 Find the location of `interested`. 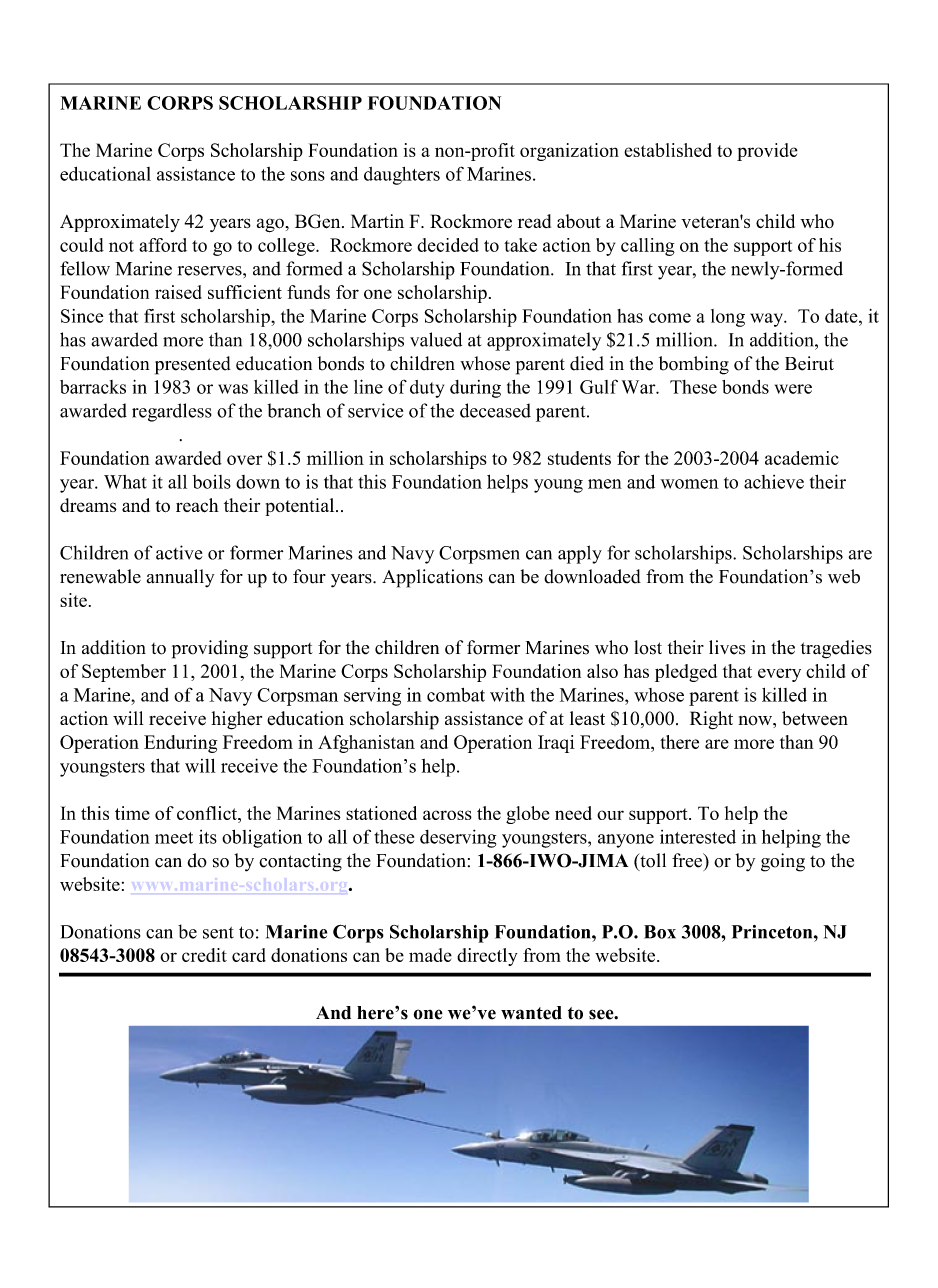

interested is located at coordinates (698, 837).
